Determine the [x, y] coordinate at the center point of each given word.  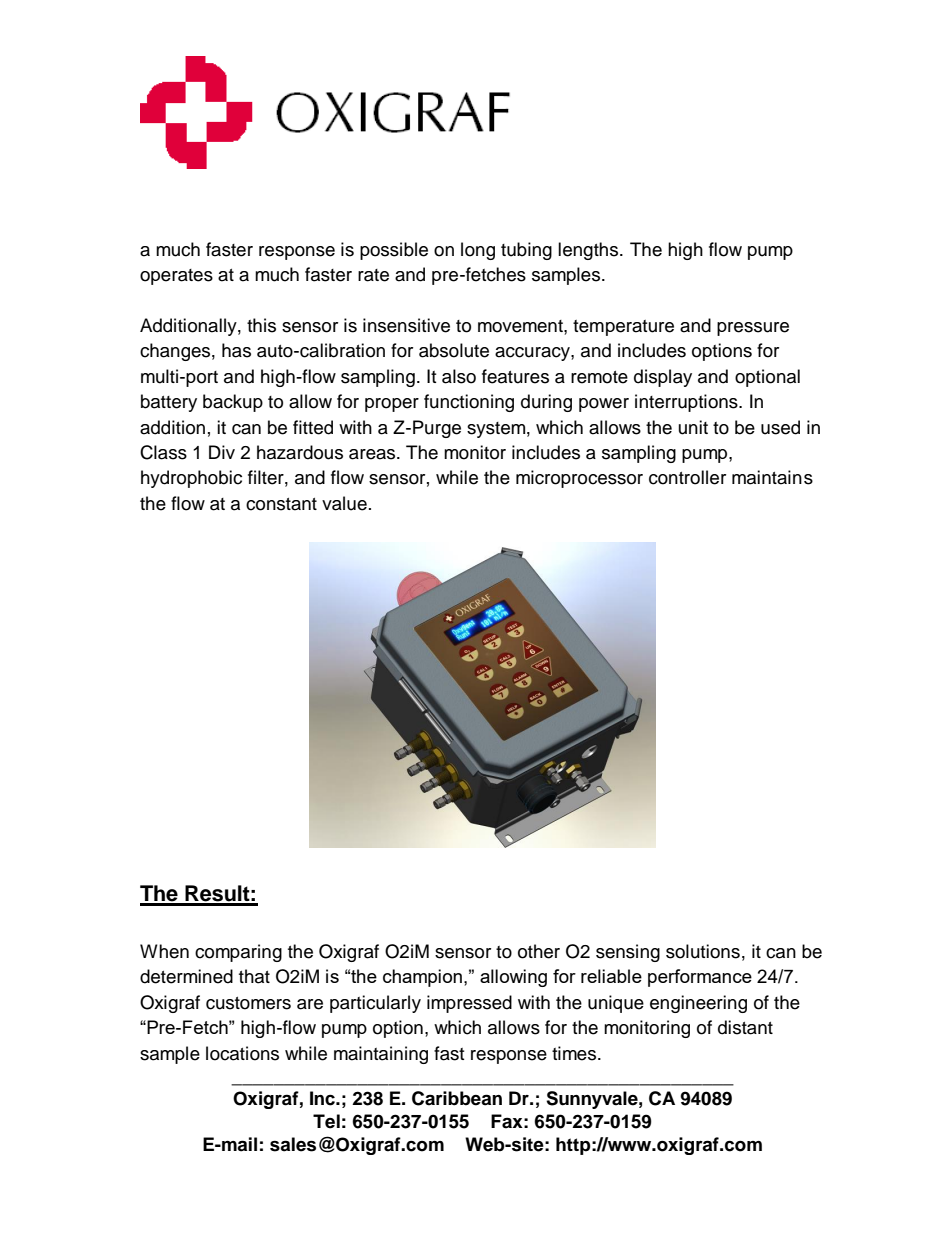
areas [373, 454]
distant [745, 1027]
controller [687, 477]
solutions [703, 951]
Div [222, 452]
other [539, 951]
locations [242, 1053]
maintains [772, 477]
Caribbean [457, 1098]
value [344, 503]
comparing [238, 953]
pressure [753, 329]
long [478, 251]
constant [281, 504]
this [261, 325]
